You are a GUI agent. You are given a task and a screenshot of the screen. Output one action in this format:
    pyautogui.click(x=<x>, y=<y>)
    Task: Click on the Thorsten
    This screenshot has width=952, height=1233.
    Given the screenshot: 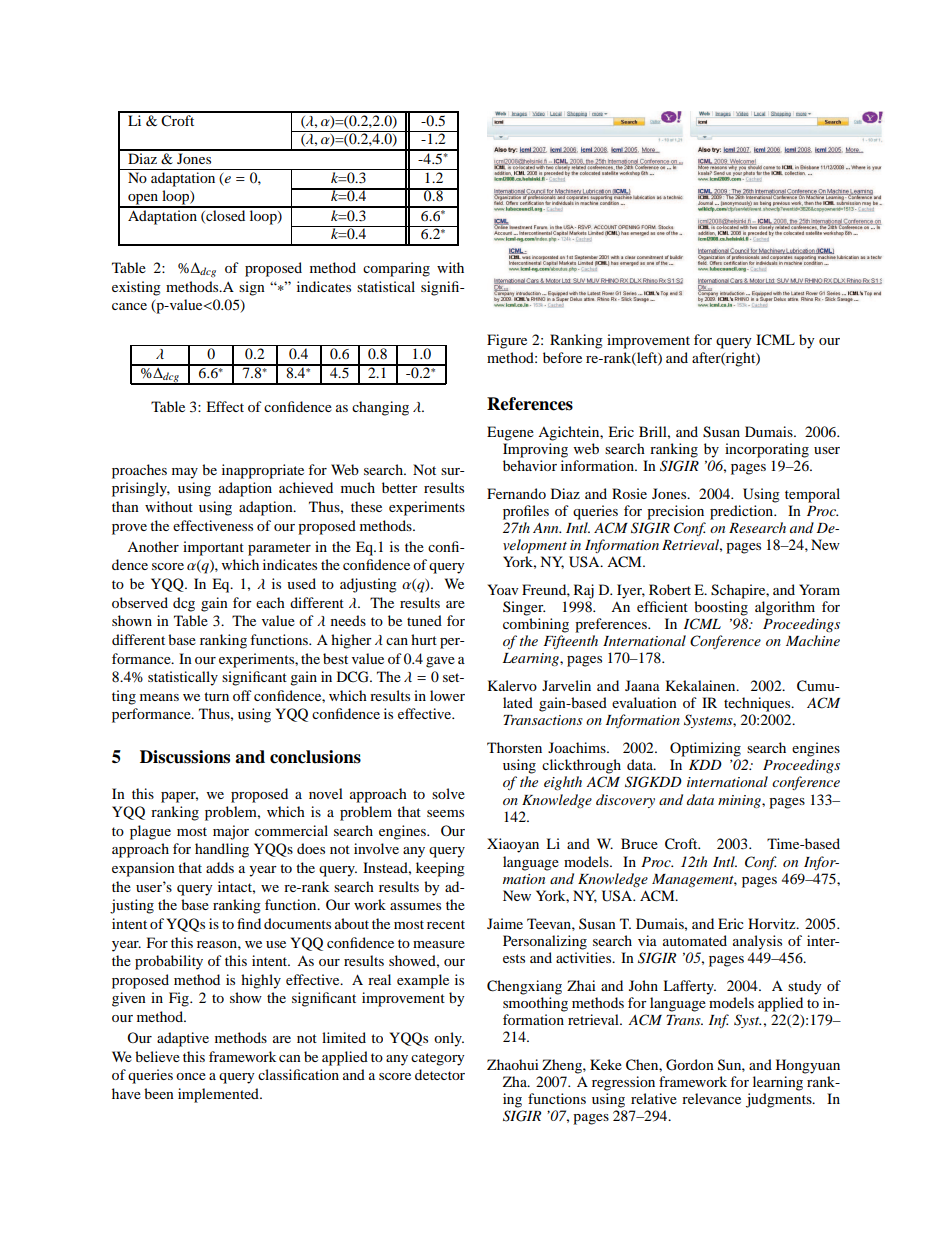 What is the action you would take?
    pyautogui.click(x=514, y=747)
